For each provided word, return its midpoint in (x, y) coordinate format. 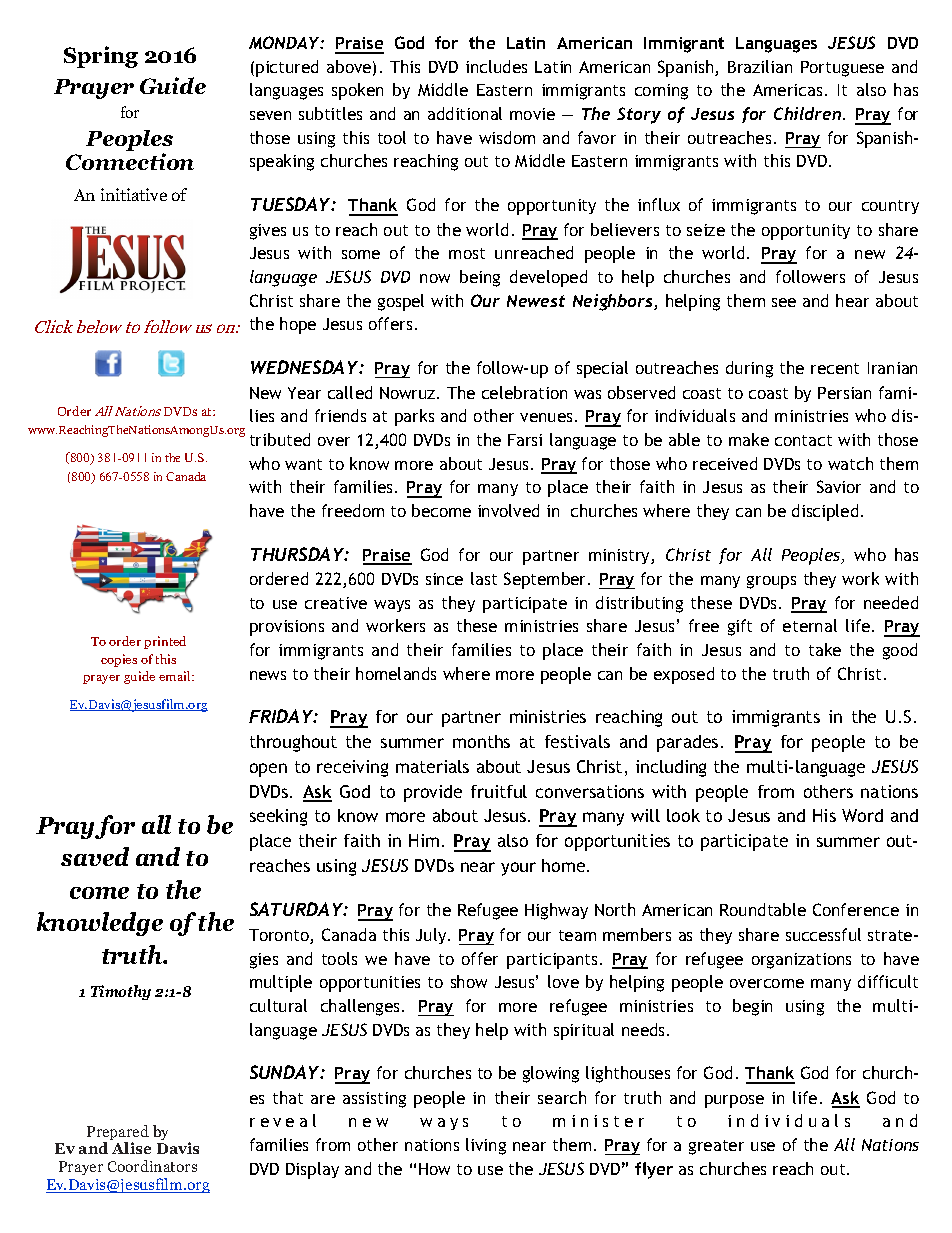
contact (803, 440)
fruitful (499, 791)
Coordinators (152, 1166)
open (268, 770)
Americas (787, 90)
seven (270, 115)
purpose (734, 1101)
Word (862, 815)
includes (496, 66)
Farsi (525, 440)
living (486, 1146)
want (303, 464)
